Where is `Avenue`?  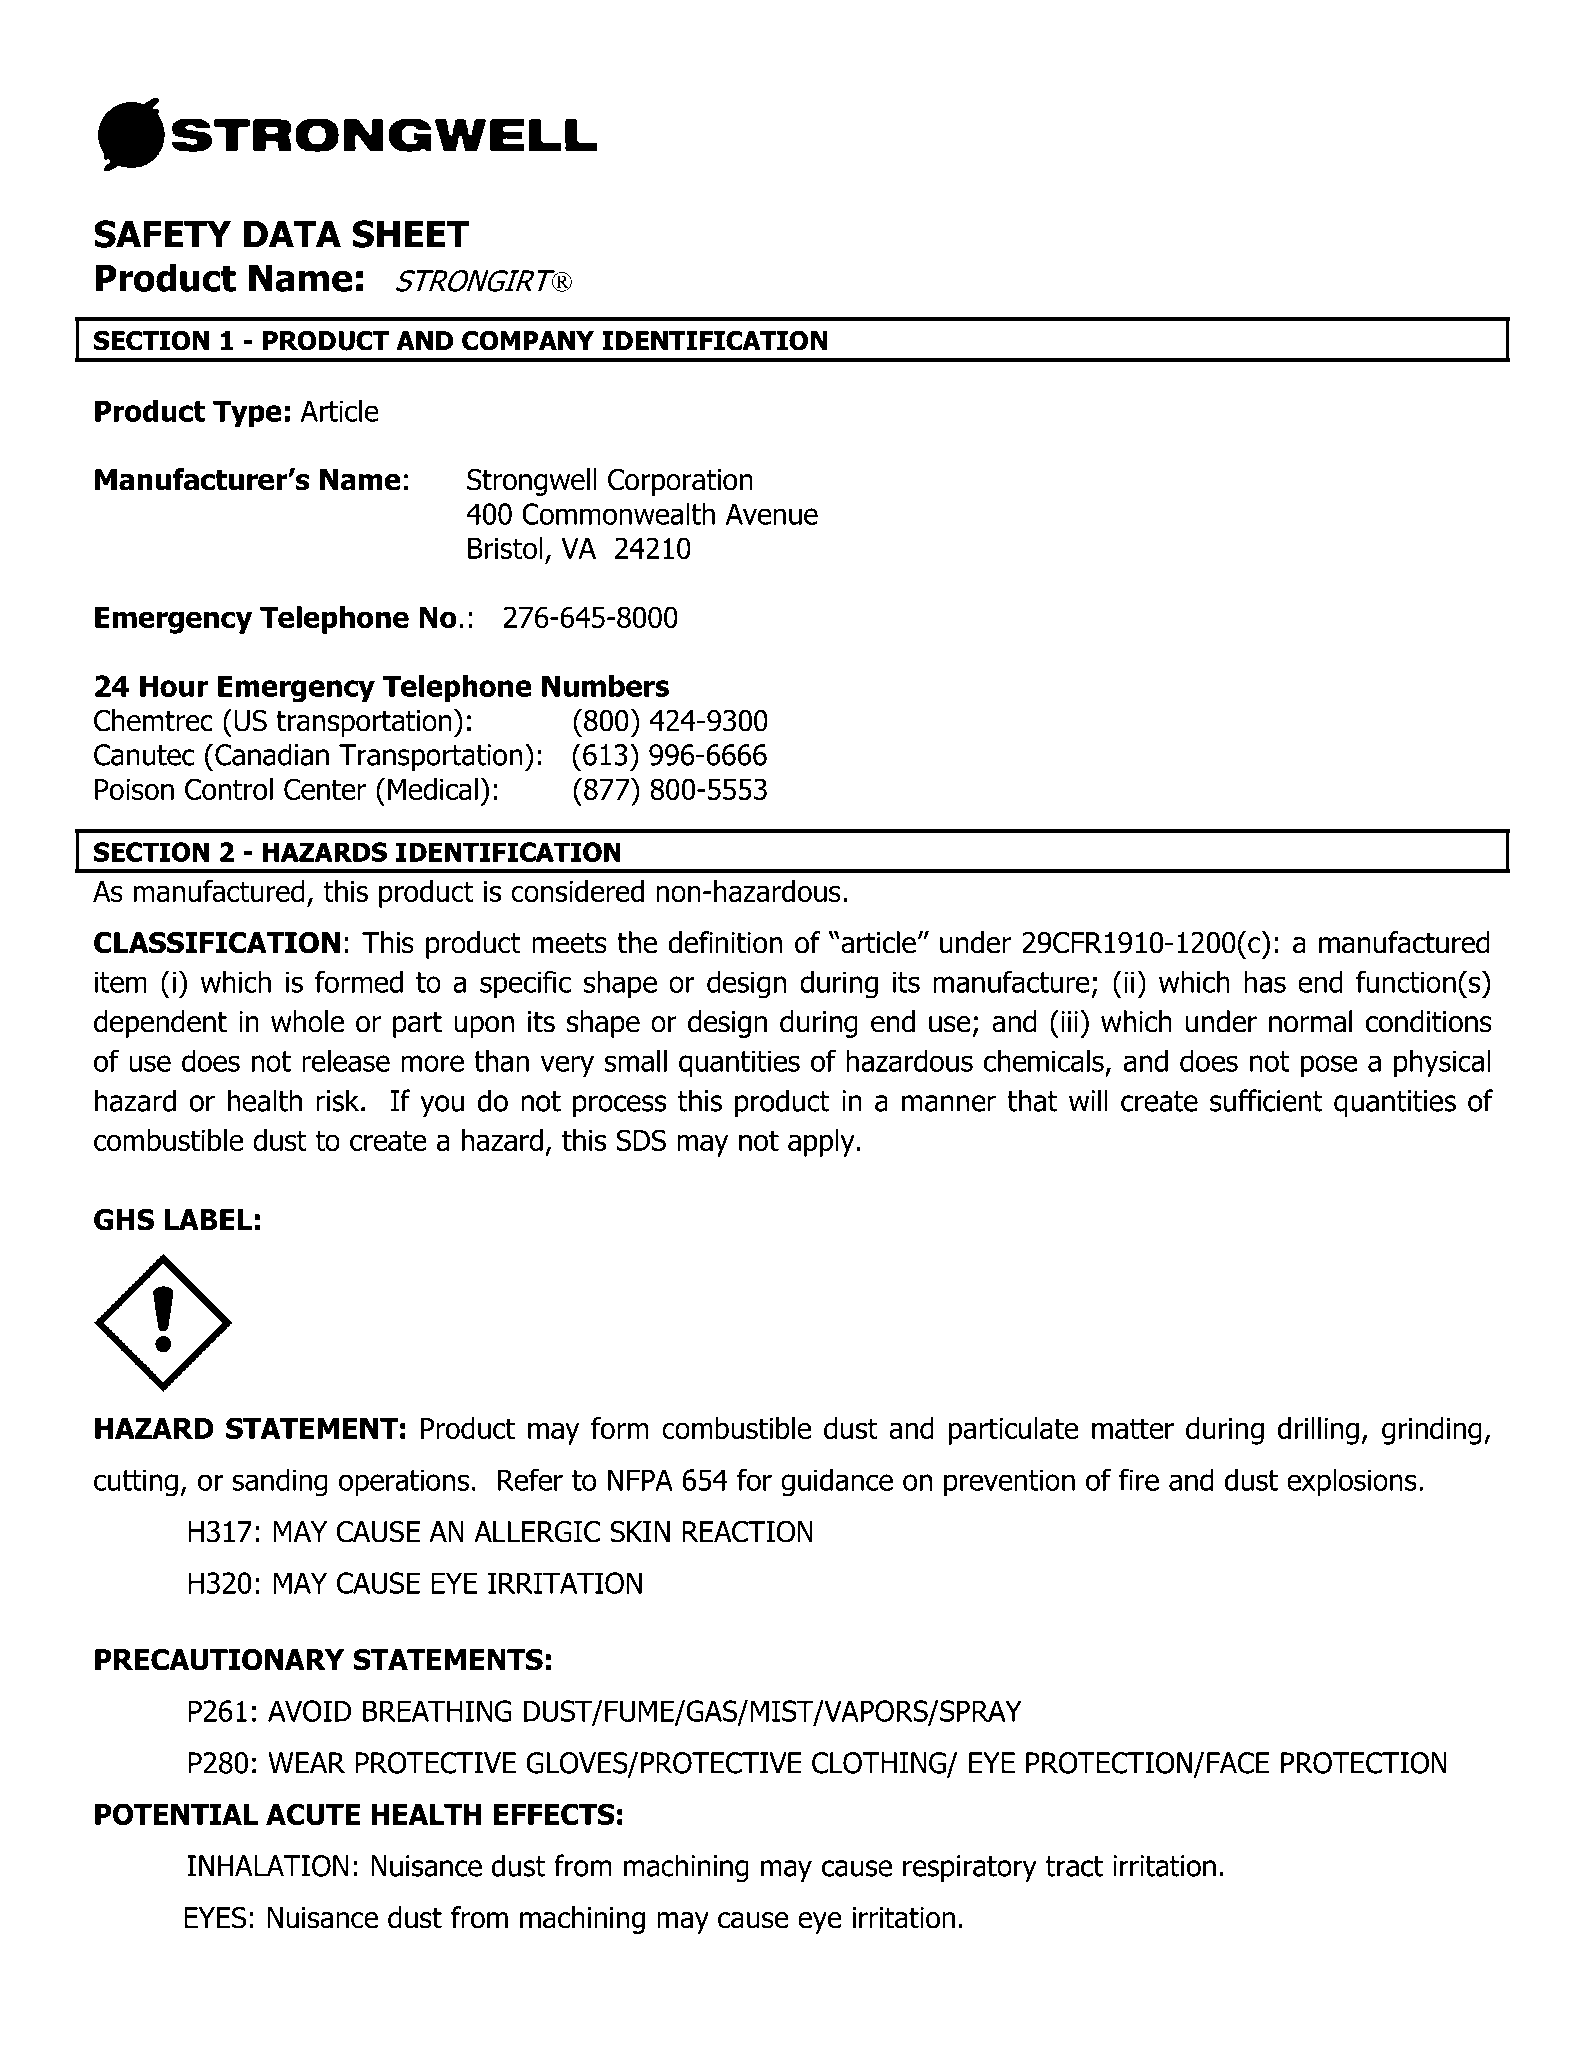 Avenue is located at coordinates (772, 514).
